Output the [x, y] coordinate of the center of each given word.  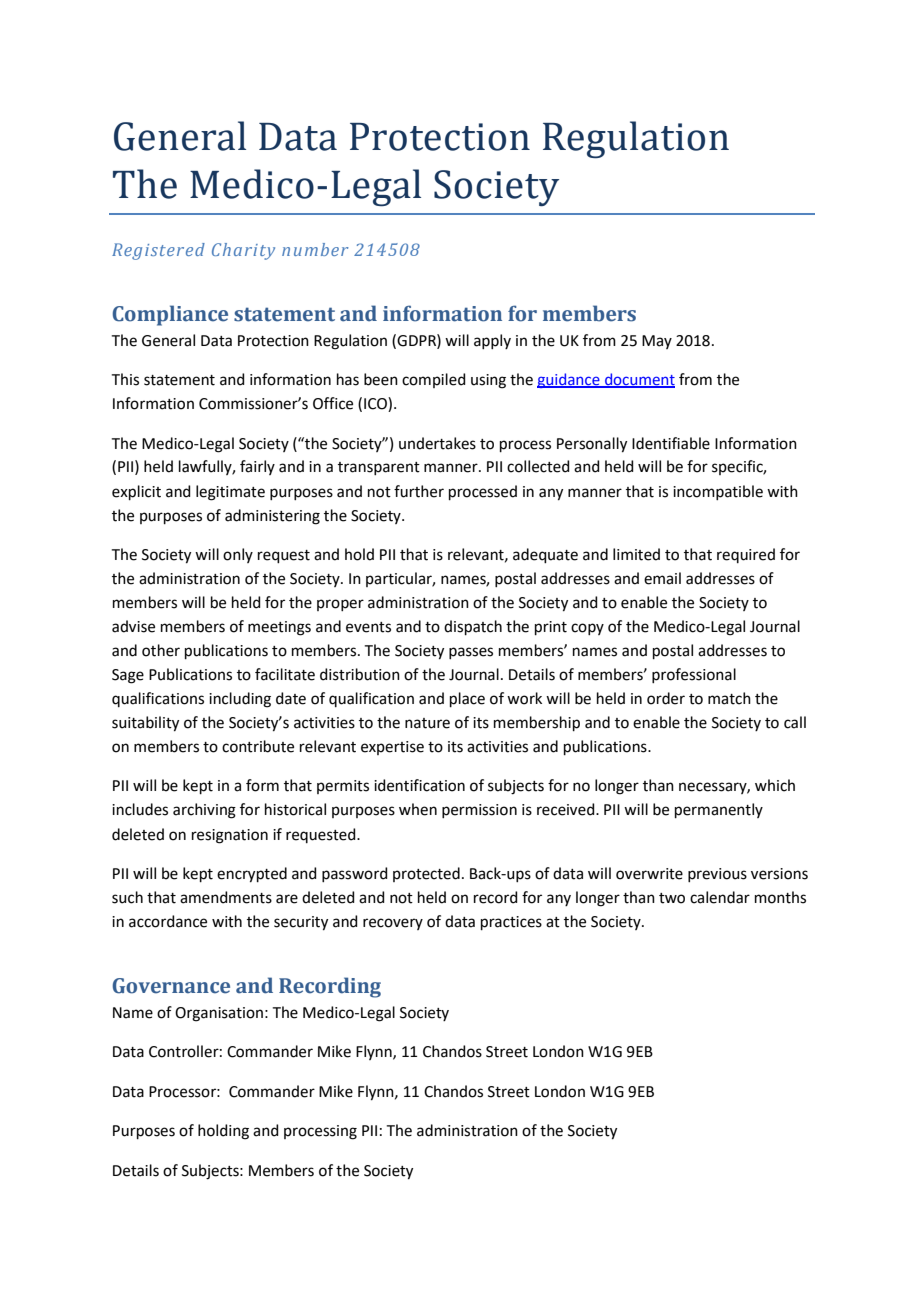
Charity [243, 251]
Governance [171, 986]
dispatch [473, 627]
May [657, 342]
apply [492, 341]
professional [694, 675]
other [161, 650]
